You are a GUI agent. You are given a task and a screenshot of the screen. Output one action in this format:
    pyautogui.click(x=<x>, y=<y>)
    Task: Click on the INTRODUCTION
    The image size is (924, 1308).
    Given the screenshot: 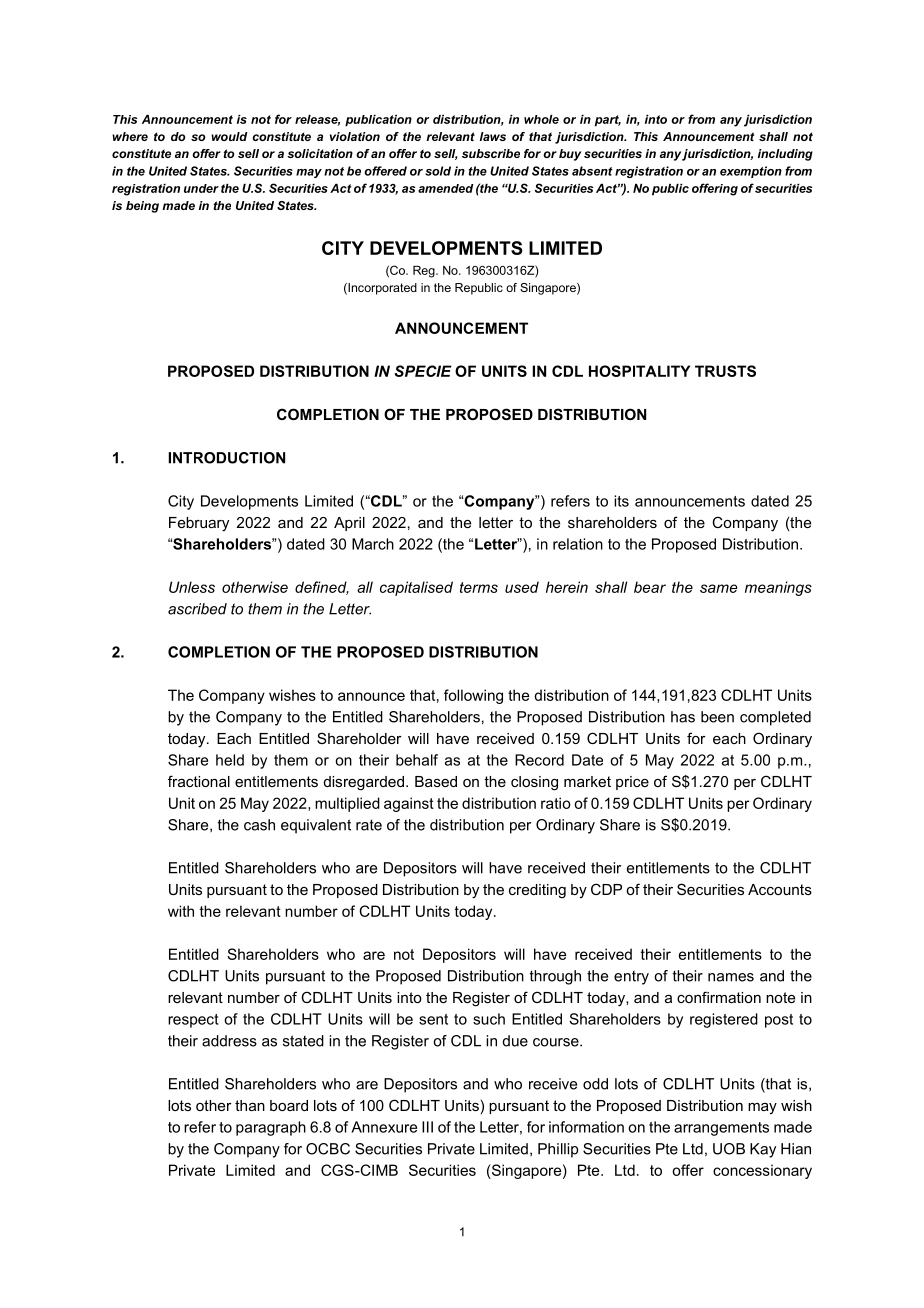 What is the action you would take?
    pyautogui.click(x=227, y=458)
